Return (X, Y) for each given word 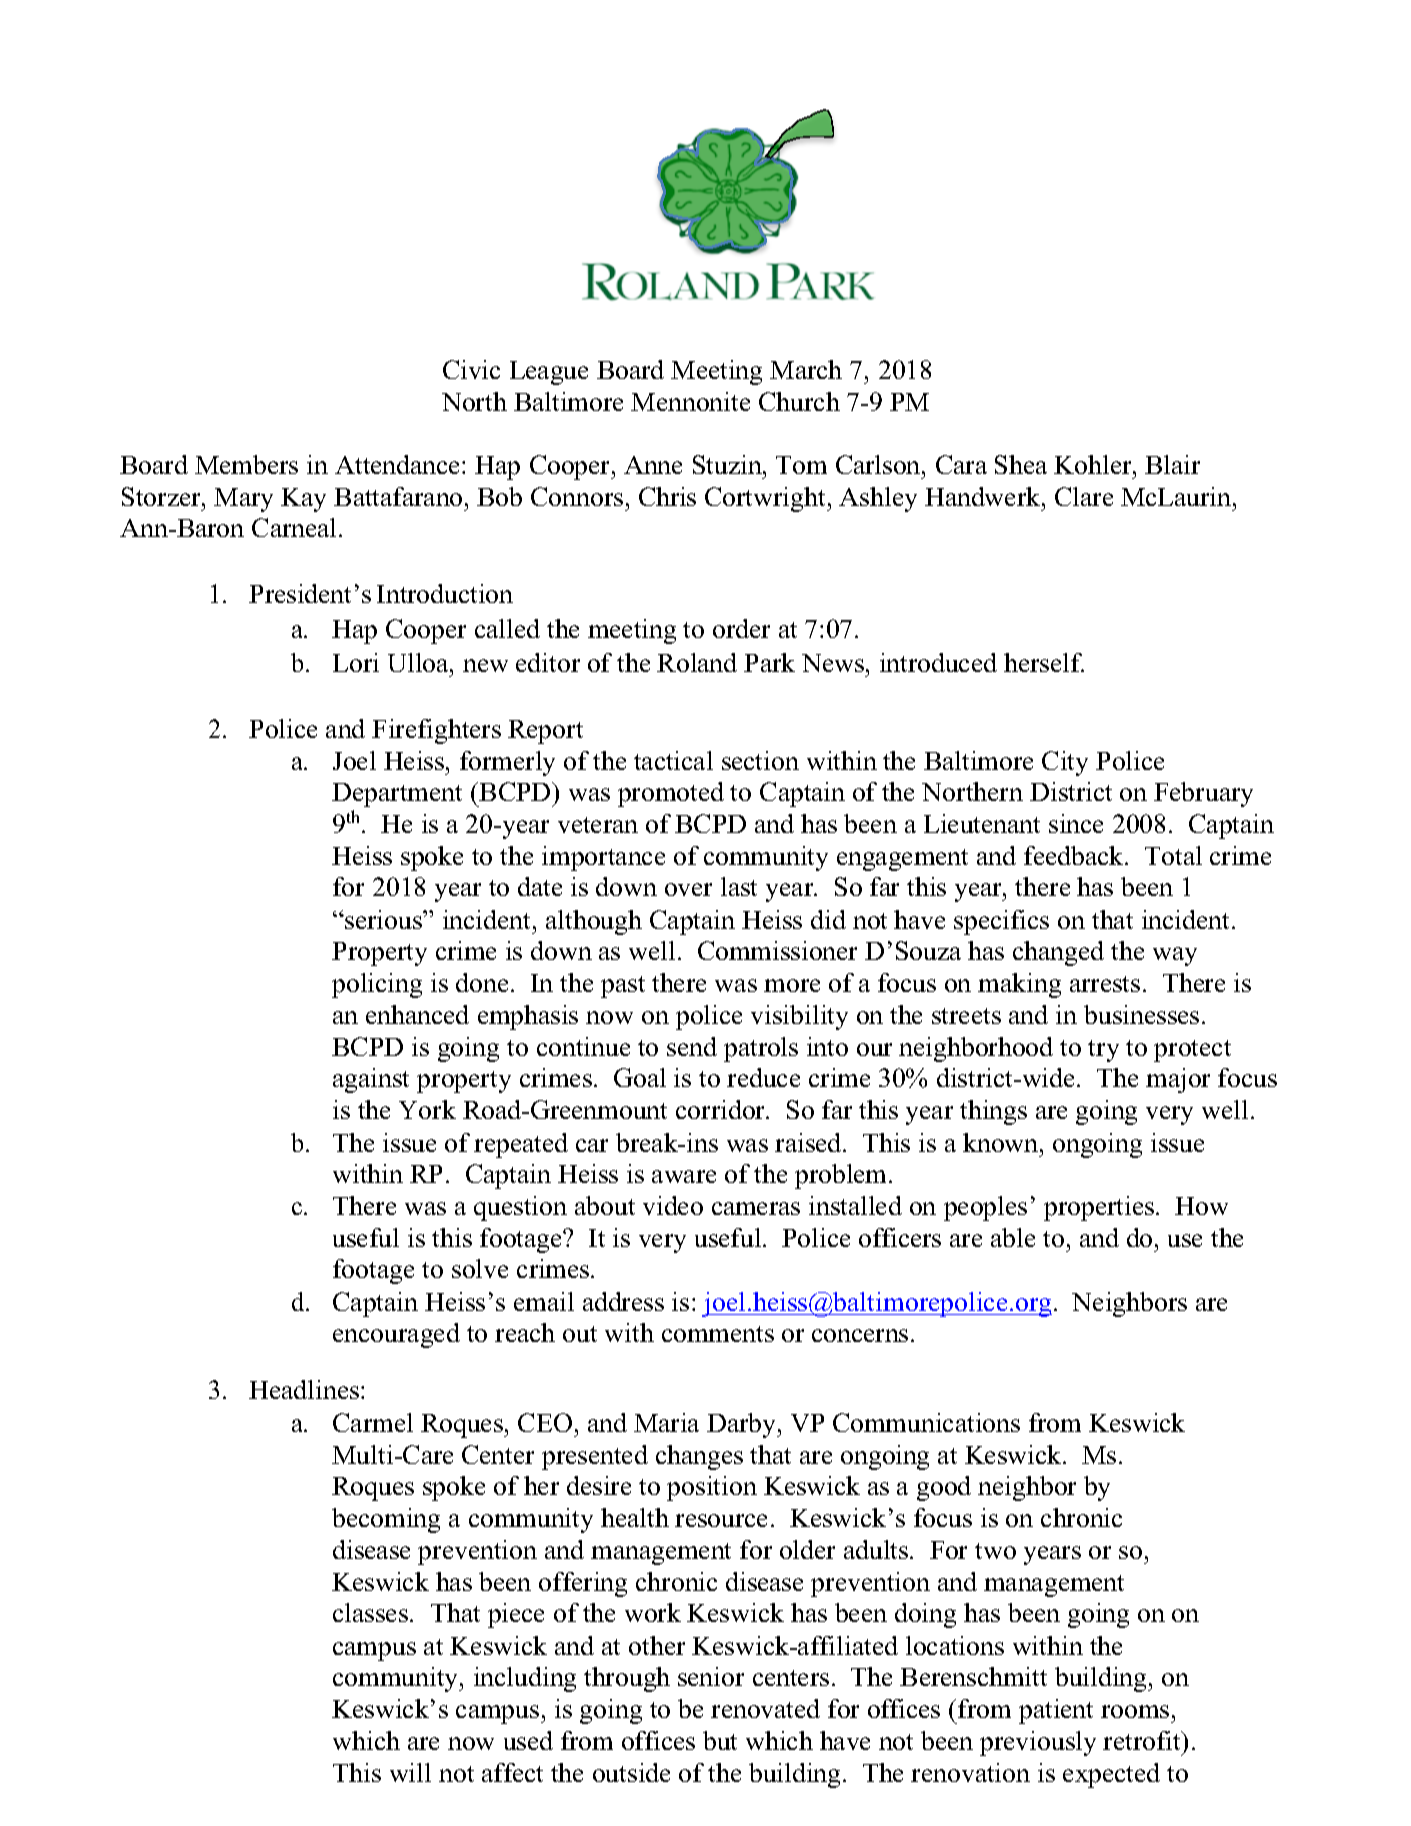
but (720, 1740)
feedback (1075, 855)
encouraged (396, 1335)
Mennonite (690, 401)
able (1013, 1237)
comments (718, 1334)
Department (397, 795)
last (739, 886)
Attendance (399, 464)
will (410, 1772)
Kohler (1094, 464)
